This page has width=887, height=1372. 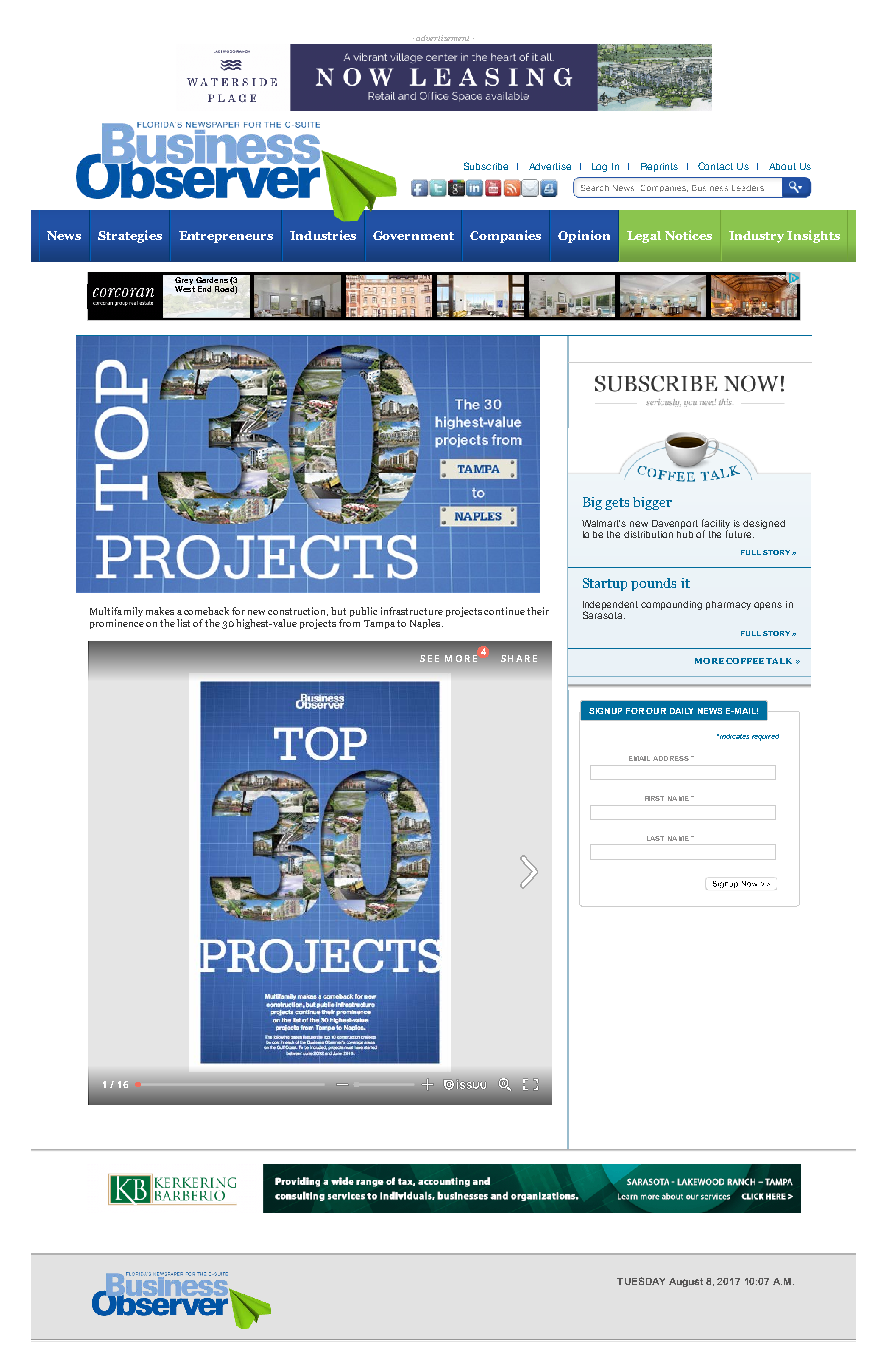 What do you see at coordinates (641, 1281) in the page?
I see `TUESDAY` at bounding box center [641, 1281].
